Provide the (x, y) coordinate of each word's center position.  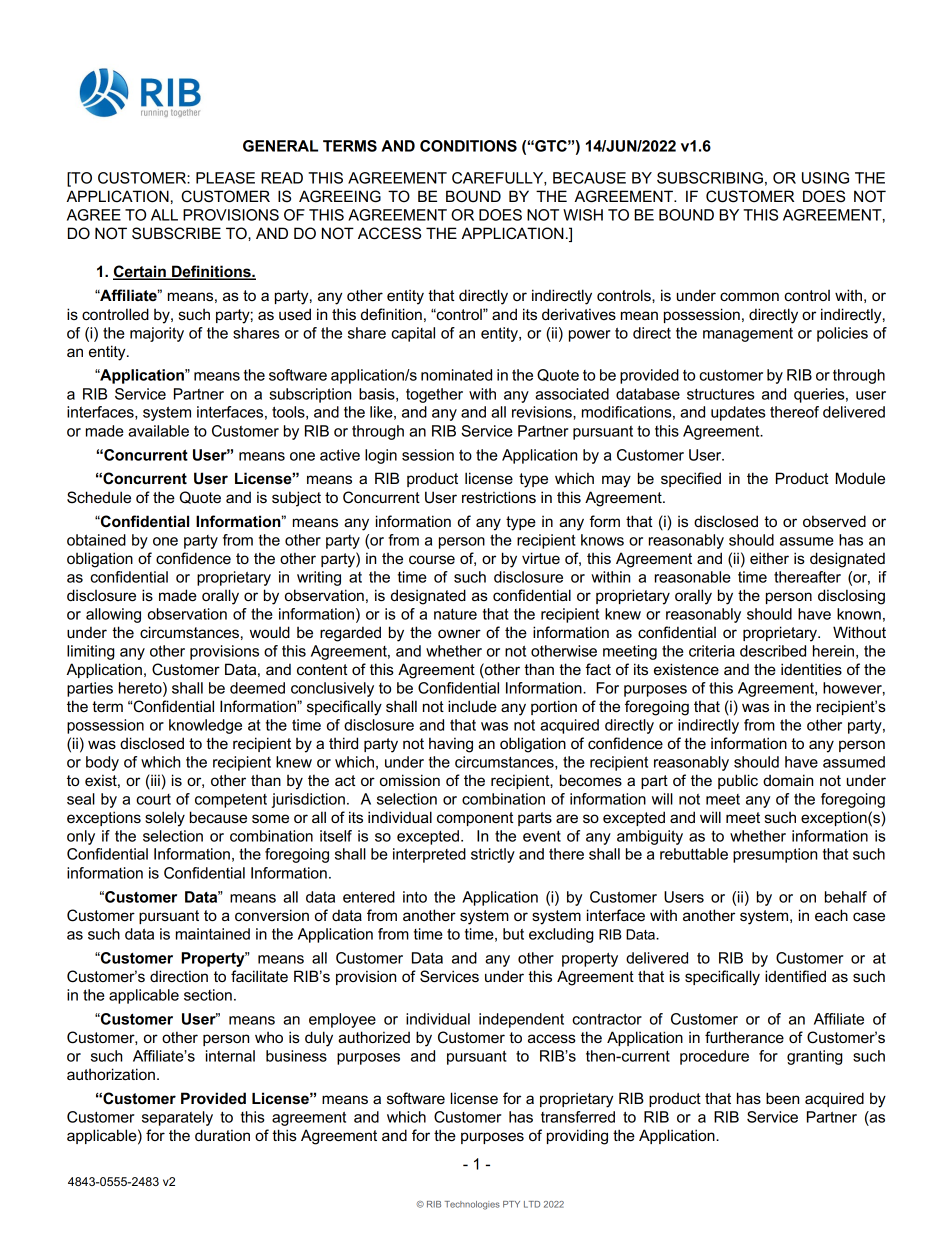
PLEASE (225, 178)
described (773, 651)
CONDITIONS (468, 146)
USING (825, 178)
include (472, 706)
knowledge (205, 726)
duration (222, 1135)
